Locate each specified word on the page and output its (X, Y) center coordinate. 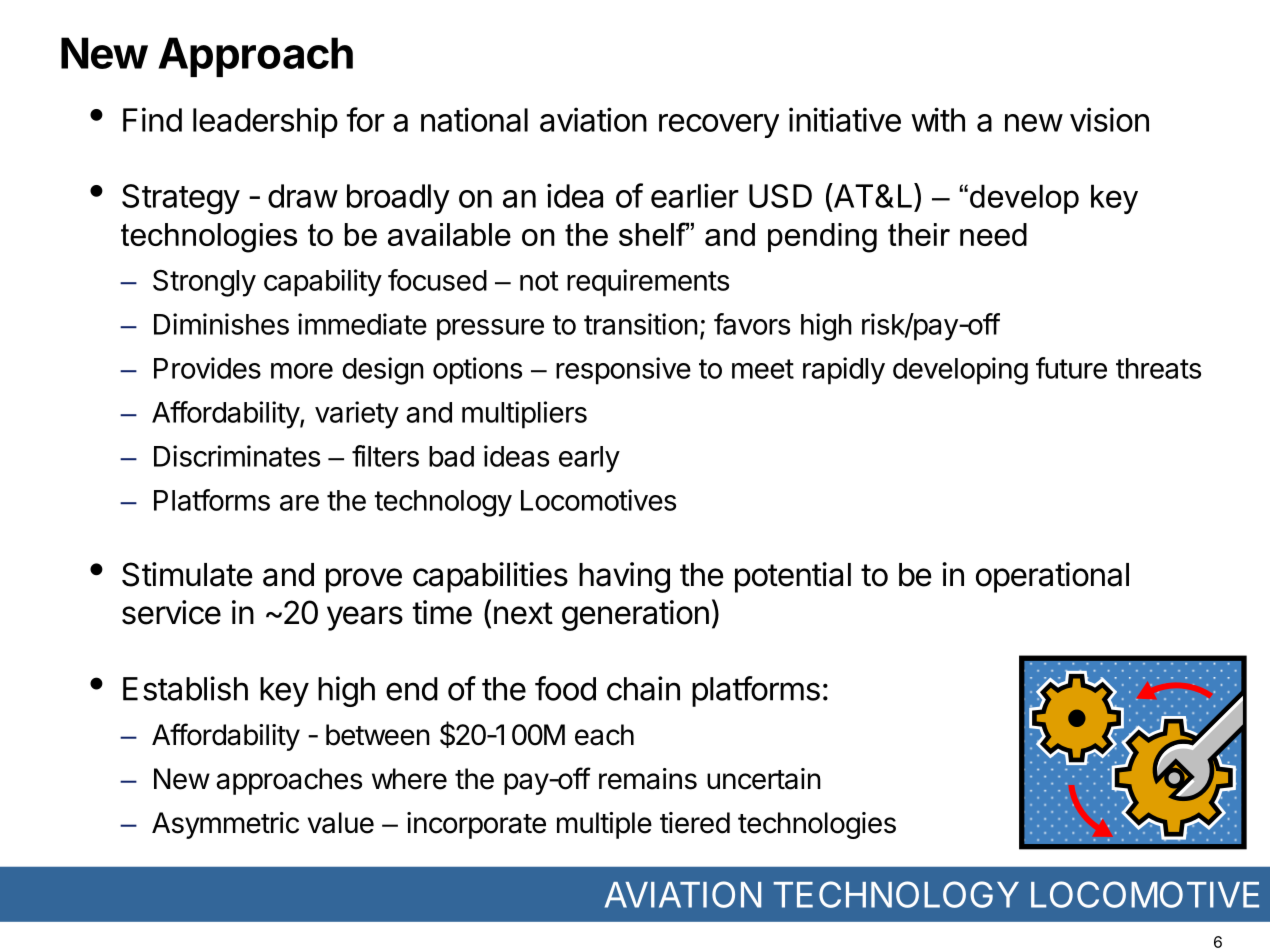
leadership (265, 122)
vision (1109, 119)
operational (1052, 577)
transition (641, 324)
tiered (695, 823)
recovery (719, 126)
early (589, 459)
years (365, 618)
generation (635, 615)
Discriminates (237, 456)
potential (793, 577)
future (1071, 368)
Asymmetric (225, 825)
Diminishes (221, 324)
